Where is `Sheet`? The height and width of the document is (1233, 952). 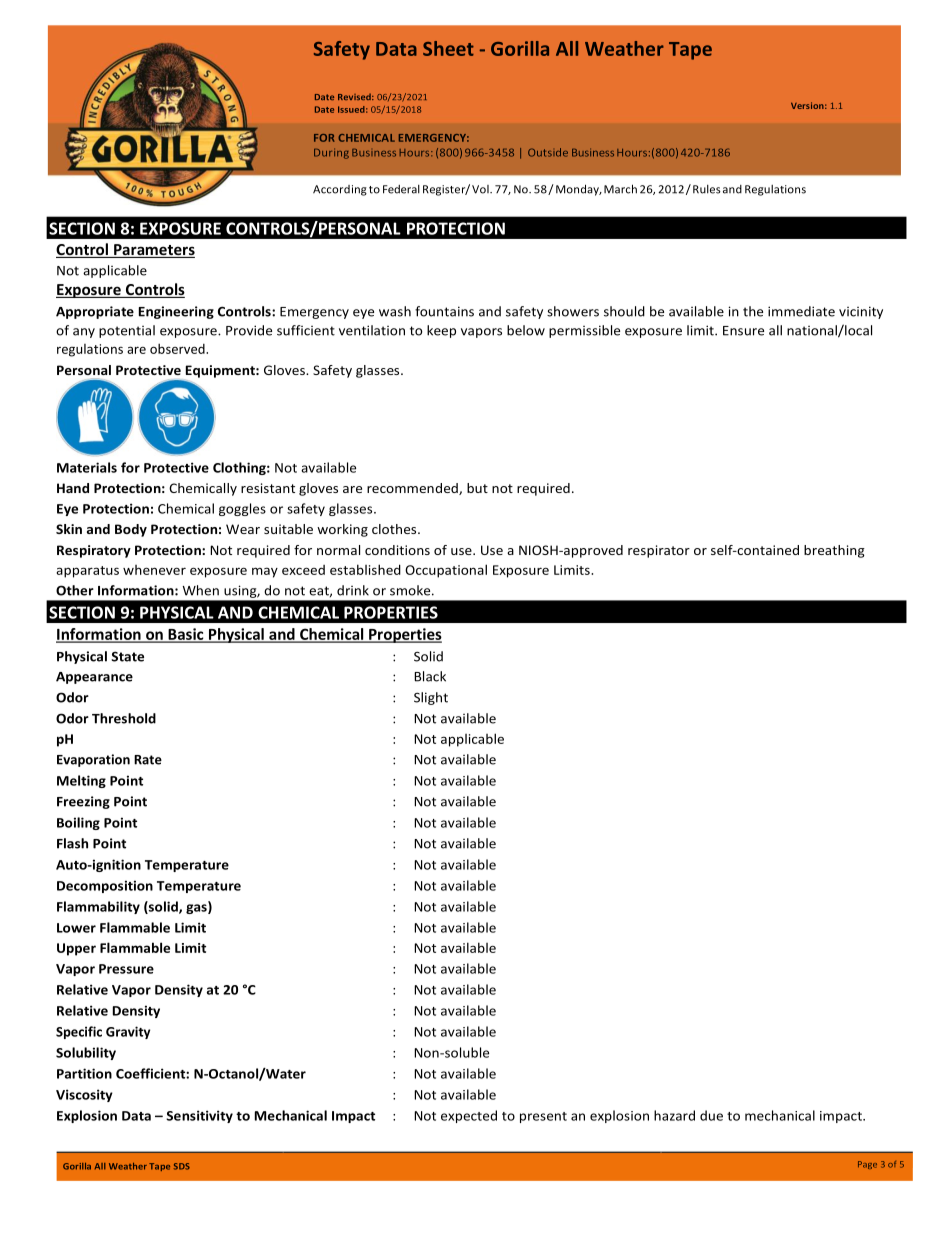 Sheet is located at coordinates (448, 48).
